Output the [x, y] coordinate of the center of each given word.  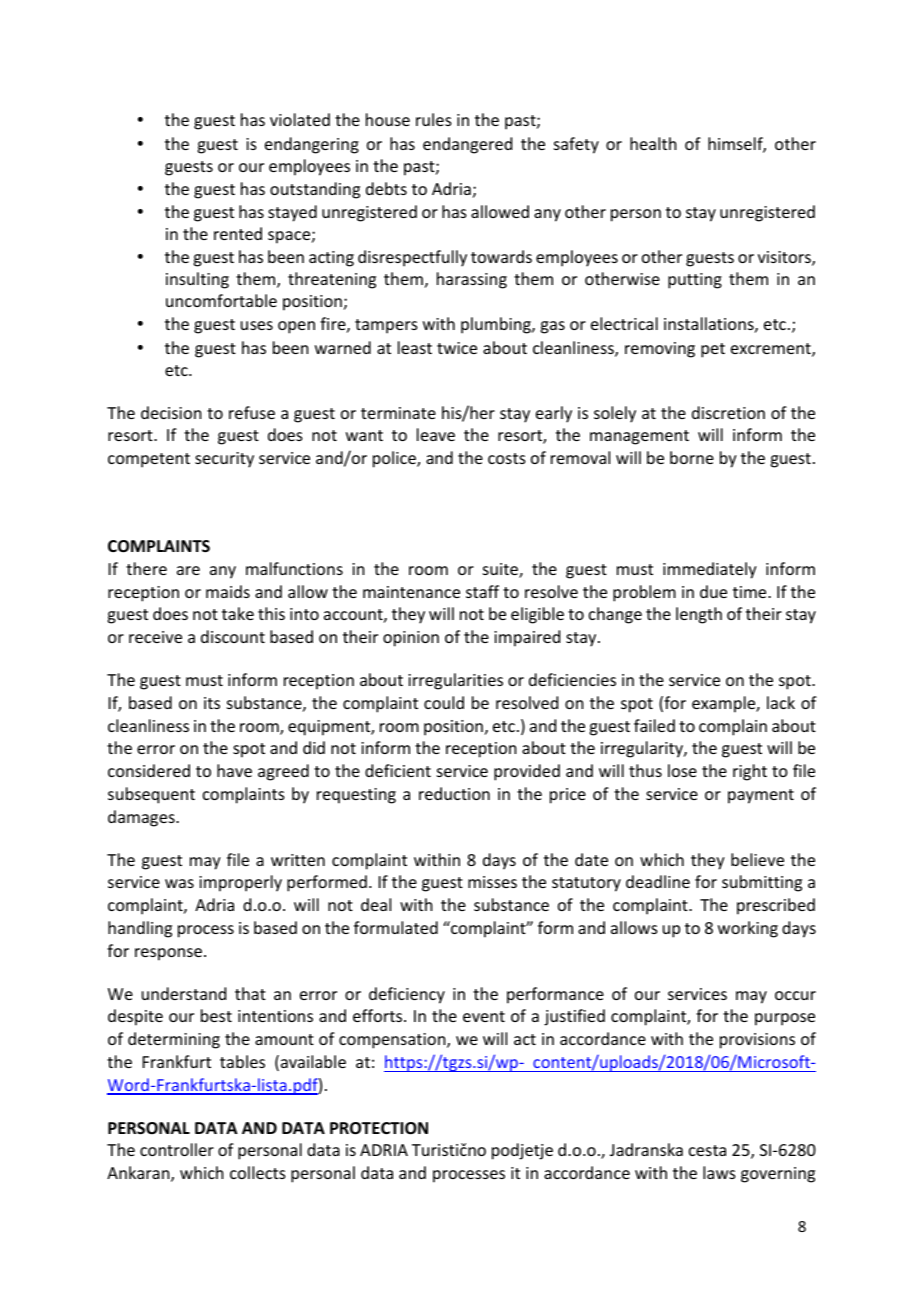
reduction [454, 793]
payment [761, 796]
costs [507, 458]
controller [177, 1149]
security [224, 460]
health [653, 143]
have [234, 770]
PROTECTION [379, 1128]
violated [300, 119]
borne [692, 457]
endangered [467, 145]
